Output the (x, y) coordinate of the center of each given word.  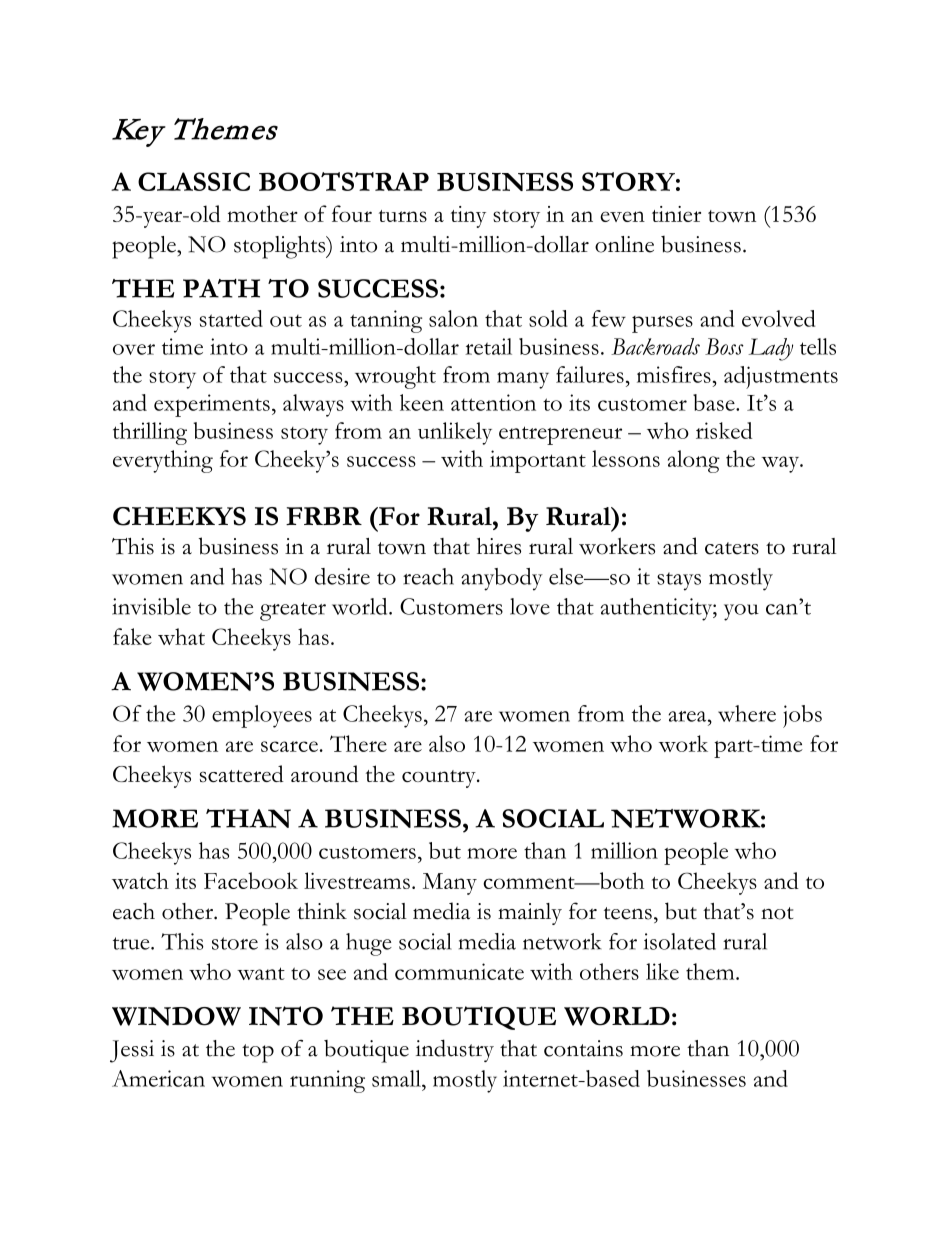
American (158, 1078)
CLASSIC (194, 181)
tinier (676, 214)
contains (583, 1048)
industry (455, 1050)
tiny (468, 217)
